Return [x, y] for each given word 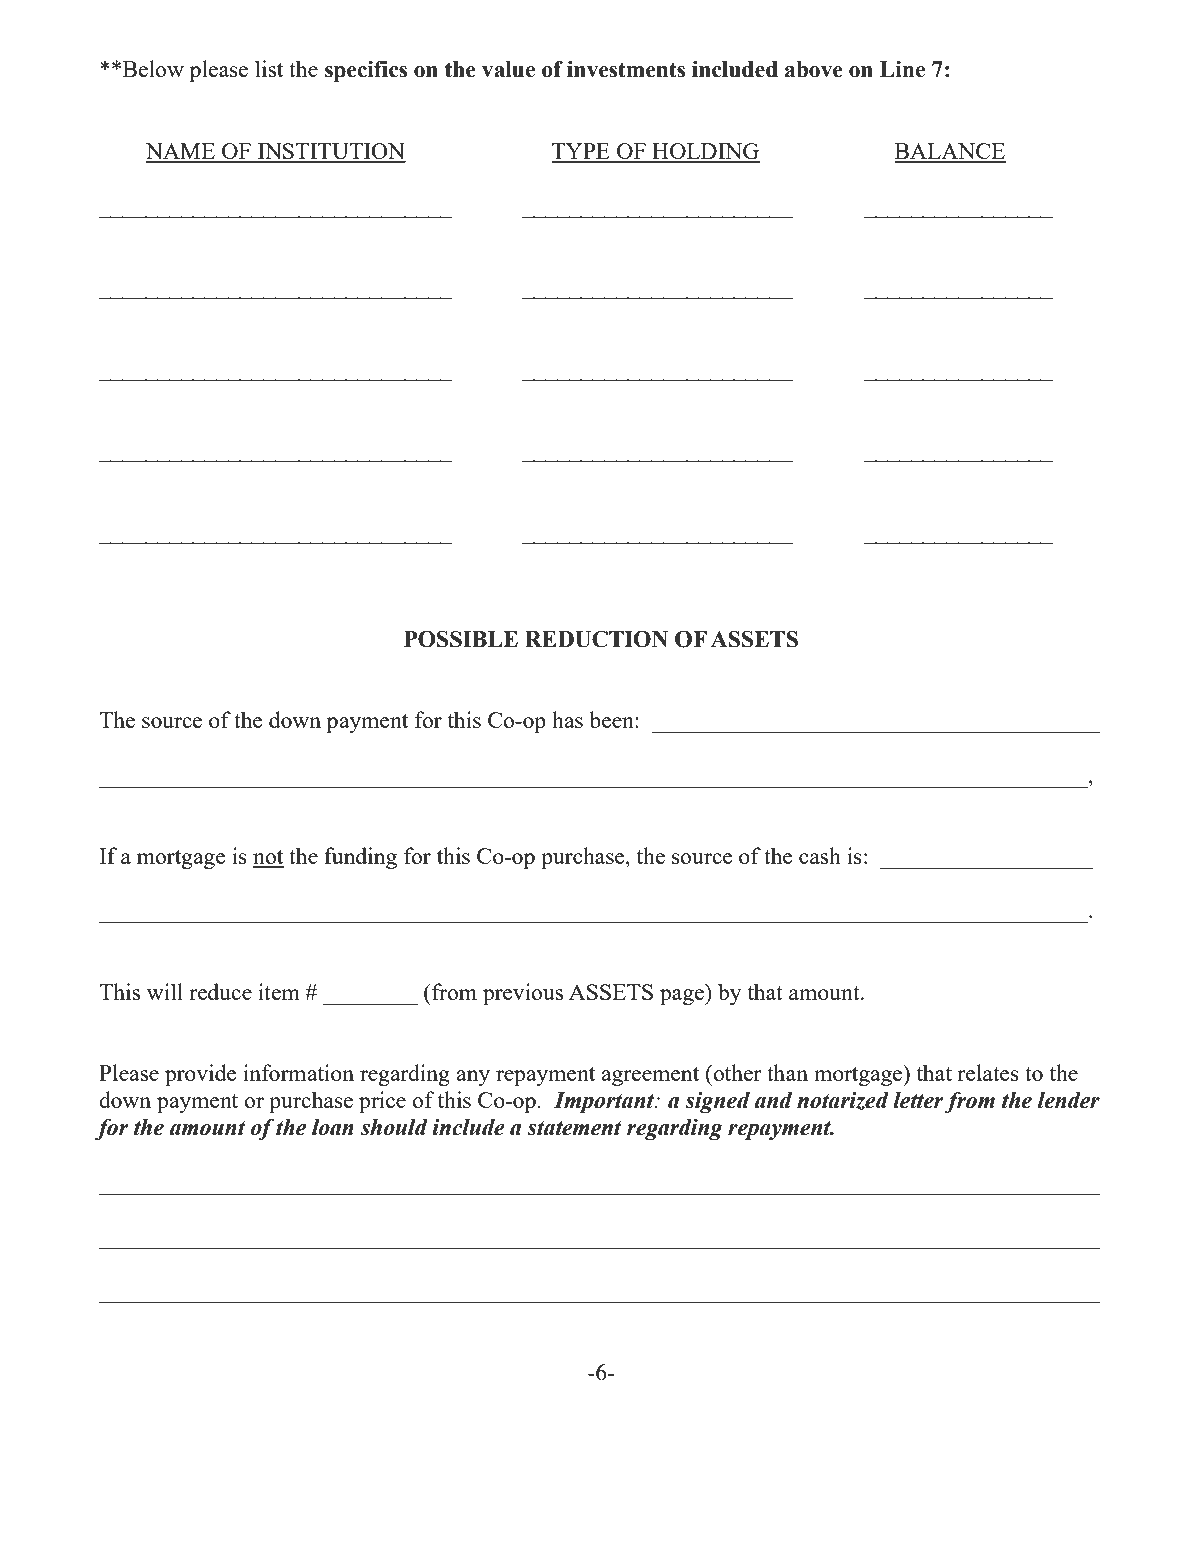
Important [605, 1102]
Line [902, 69]
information [298, 1072]
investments [626, 69]
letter [918, 1100]
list [269, 68]
